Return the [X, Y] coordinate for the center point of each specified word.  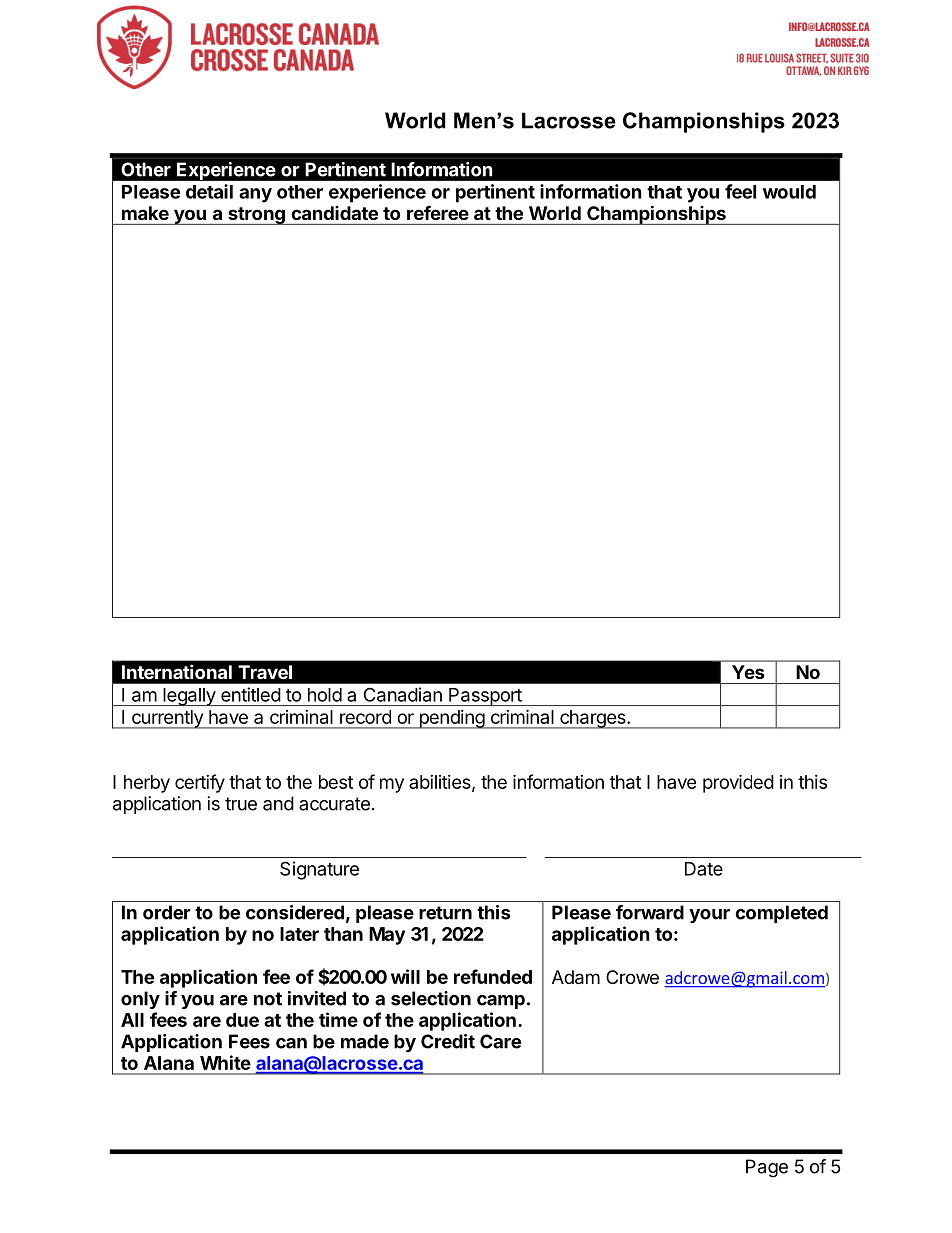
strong [256, 216]
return [445, 913]
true [241, 804]
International [177, 672]
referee [438, 213]
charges [593, 719]
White [225, 1062]
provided [738, 783]
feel [740, 191]
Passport [485, 697]
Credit [448, 1041]
